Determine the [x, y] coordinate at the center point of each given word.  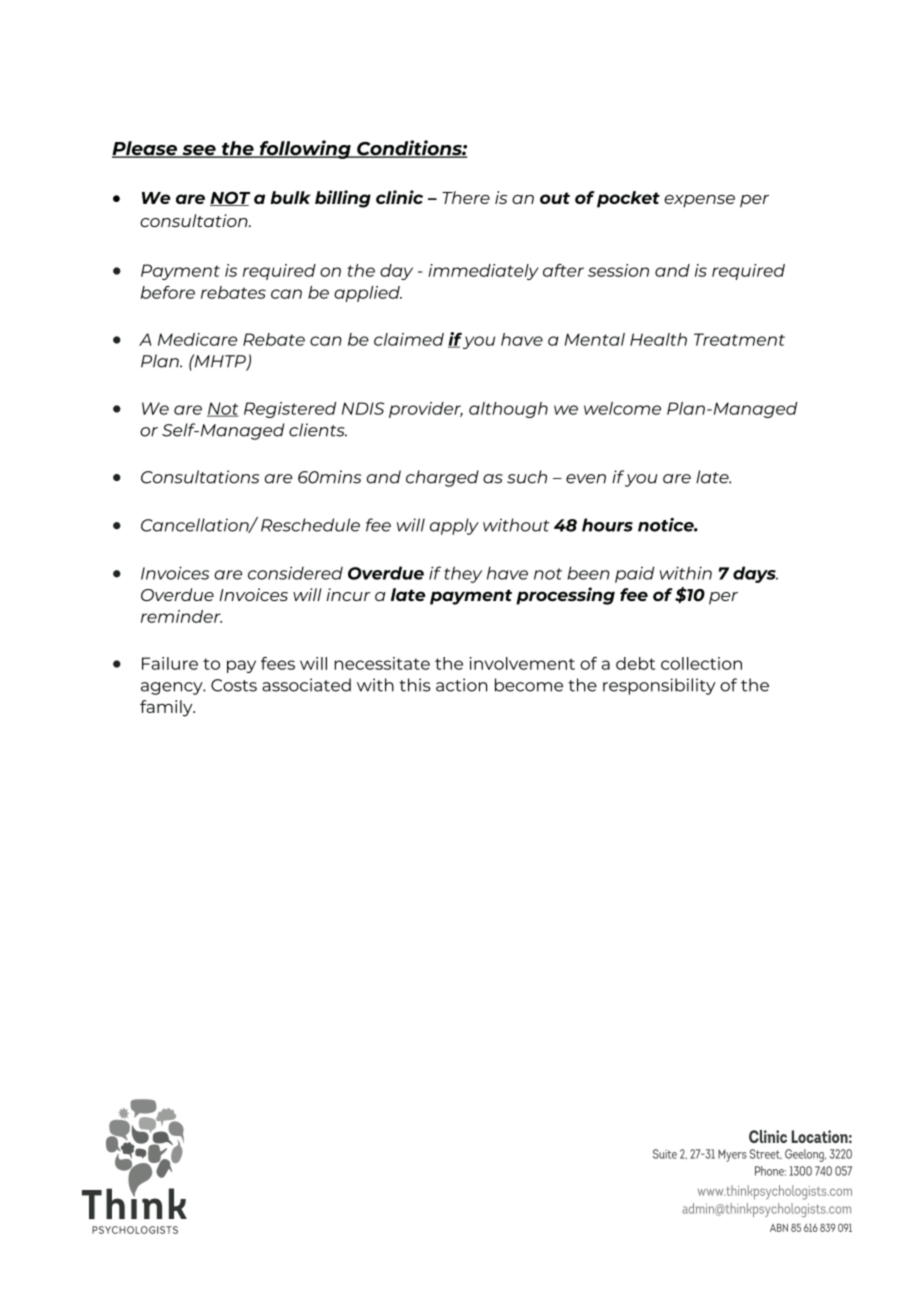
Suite [665, 1154]
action [461, 685]
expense [699, 201]
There [466, 197]
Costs [234, 685]
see [199, 151]
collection [701, 663]
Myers [732, 1155]
